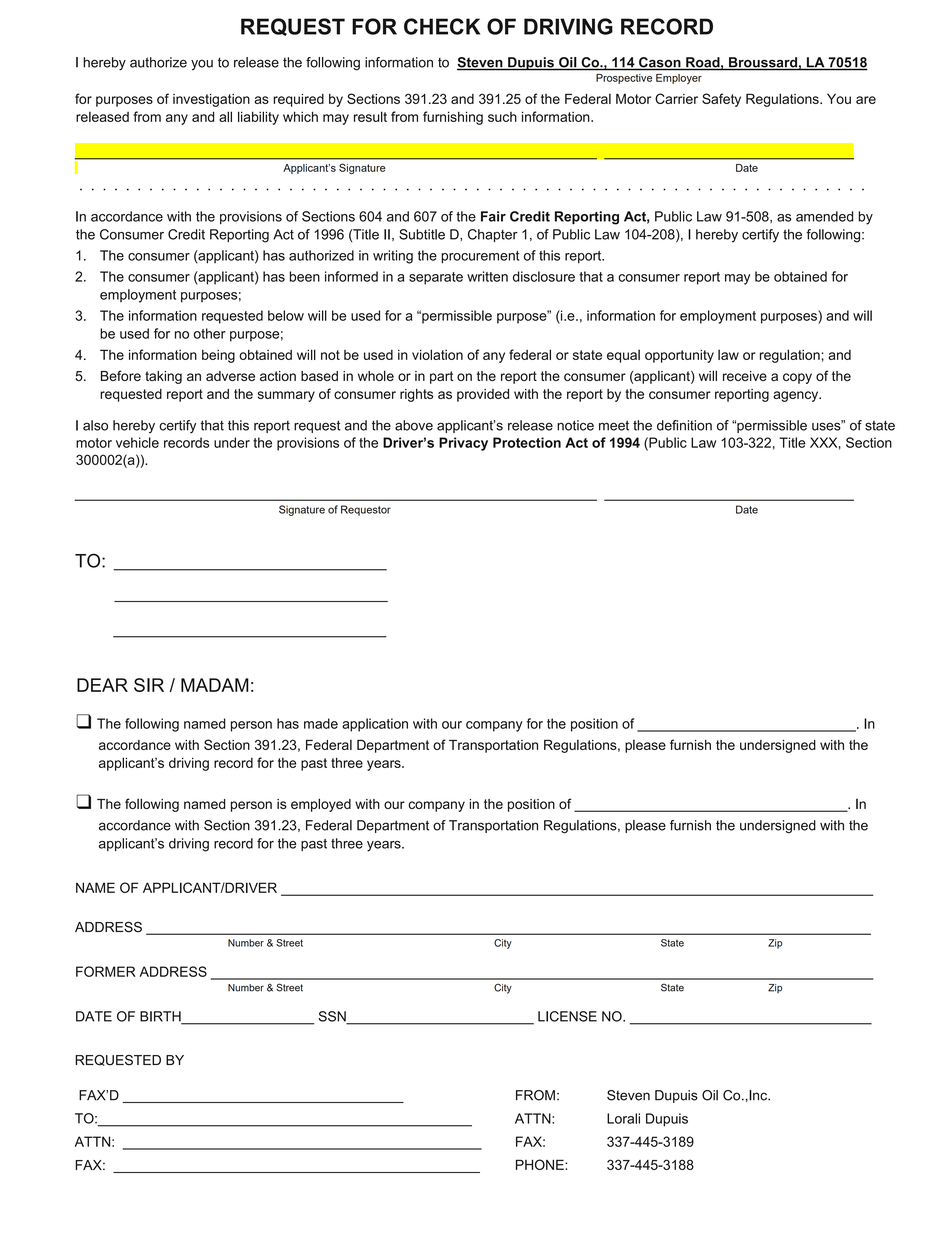 This screenshot has width=952, height=1233. I want to click on FORMER, so click(106, 971).
